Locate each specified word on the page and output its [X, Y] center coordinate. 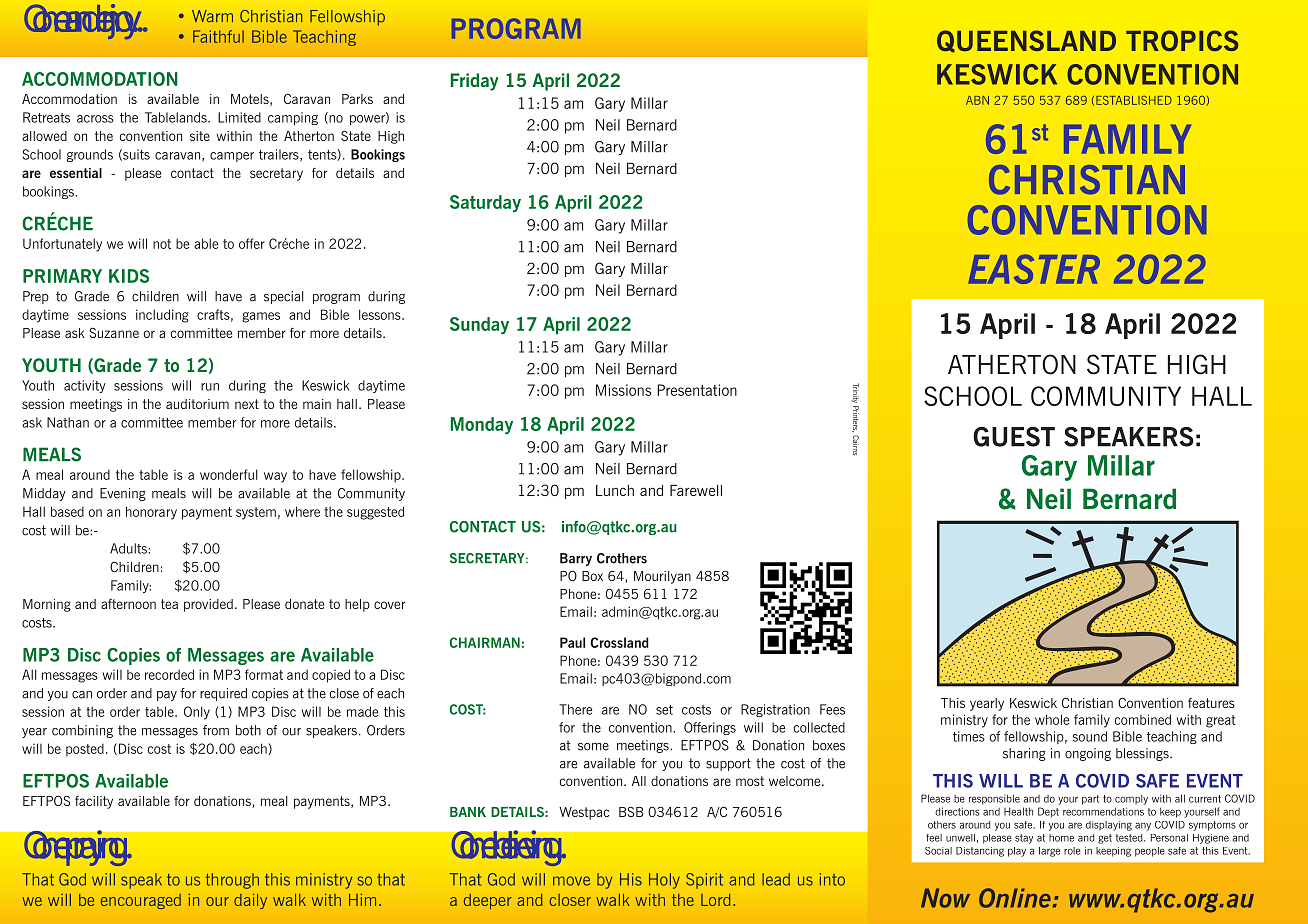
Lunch [615, 490]
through [232, 881]
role [1072, 851]
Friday [475, 82]
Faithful [218, 36]
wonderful [229, 474]
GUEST [1014, 437]
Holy [664, 881]
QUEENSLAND [1026, 41]
